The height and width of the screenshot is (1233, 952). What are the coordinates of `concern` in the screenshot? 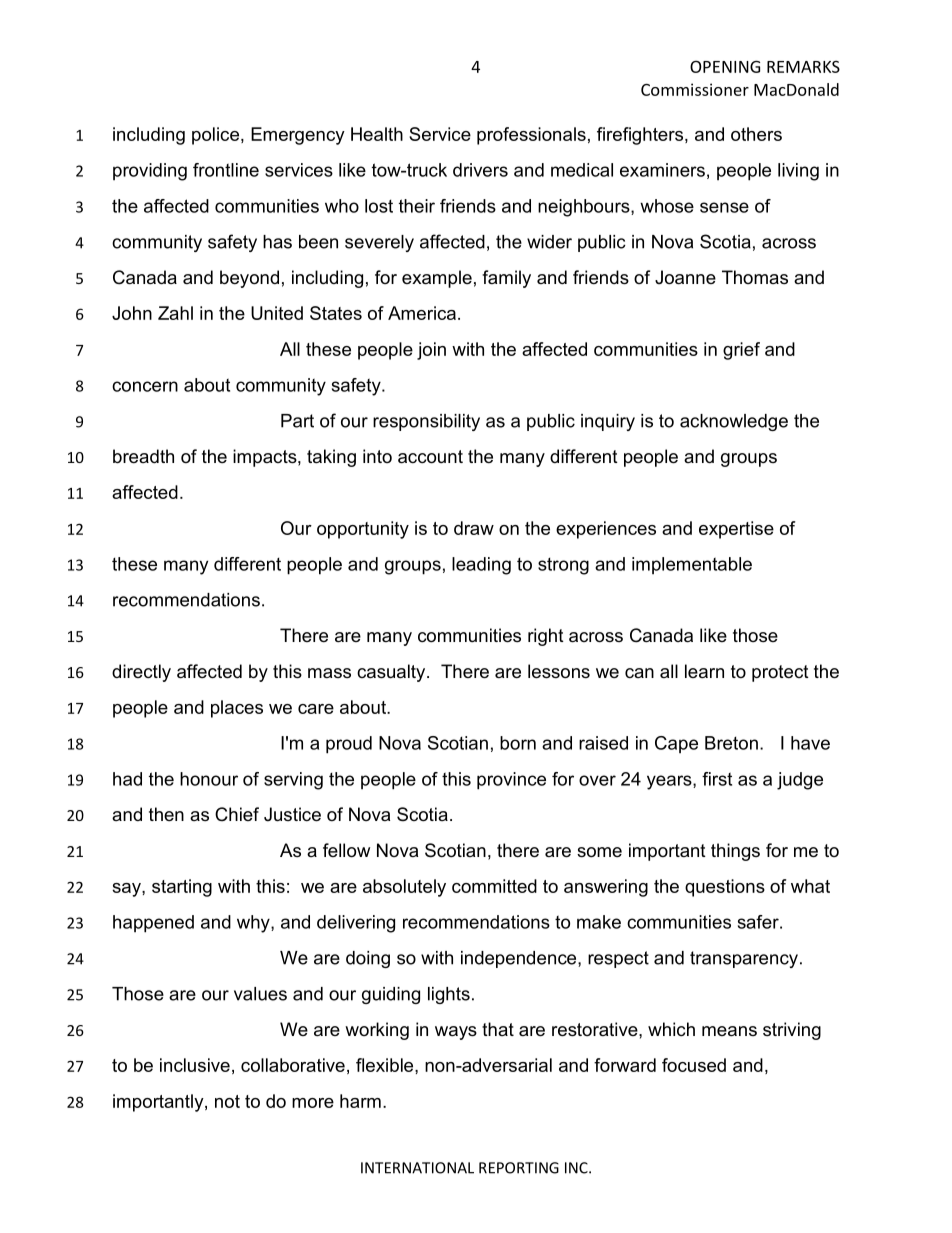 It's located at (145, 386).
